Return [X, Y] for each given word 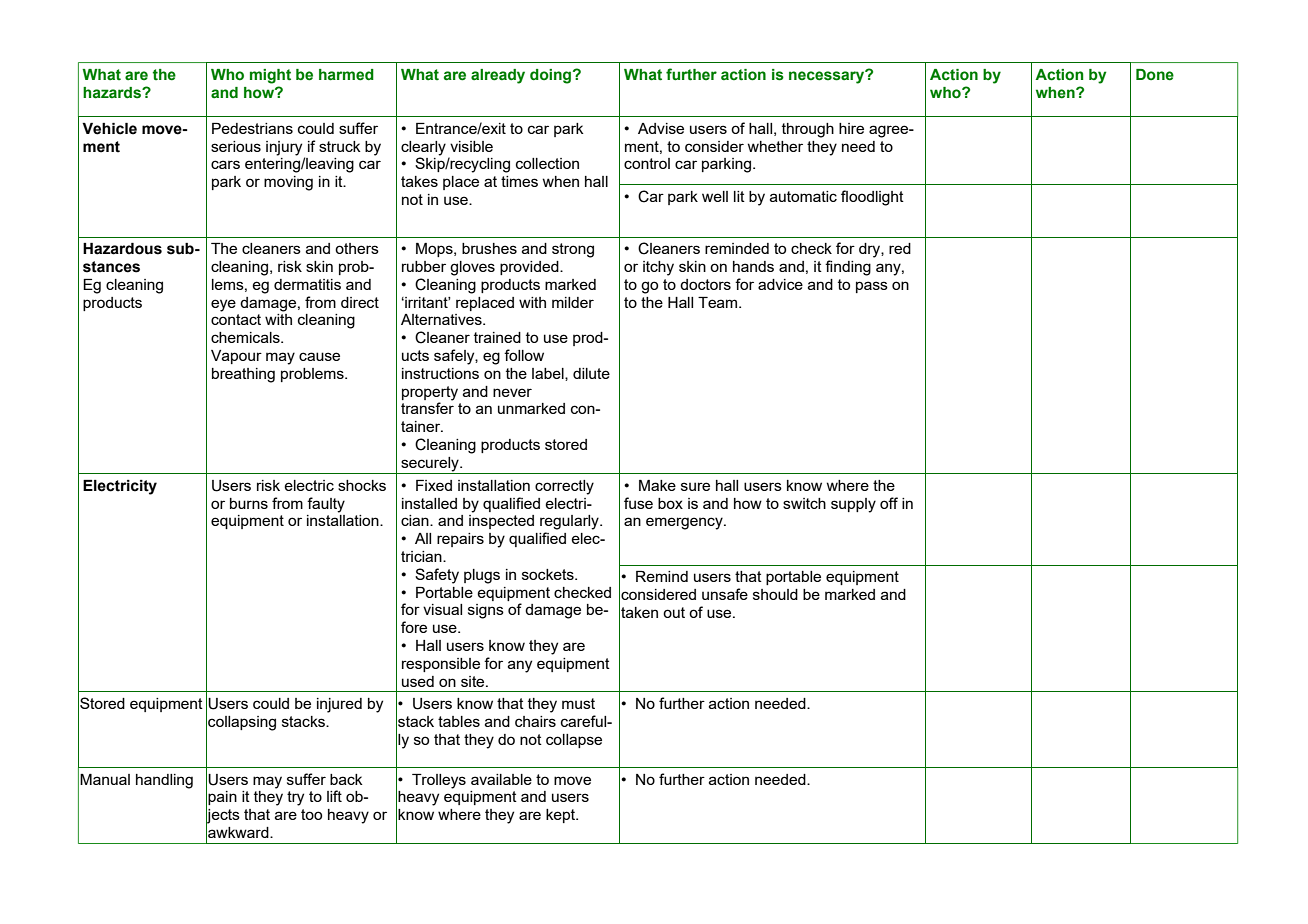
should [775, 594]
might [270, 76]
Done [1155, 75]
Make [657, 485]
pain [222, 798]
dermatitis [307, 284]
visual [442, 609]
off [889, 503]
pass [872, 287]
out [674, 612]
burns [249, 503]
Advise [661, 128]
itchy [658, 268]
